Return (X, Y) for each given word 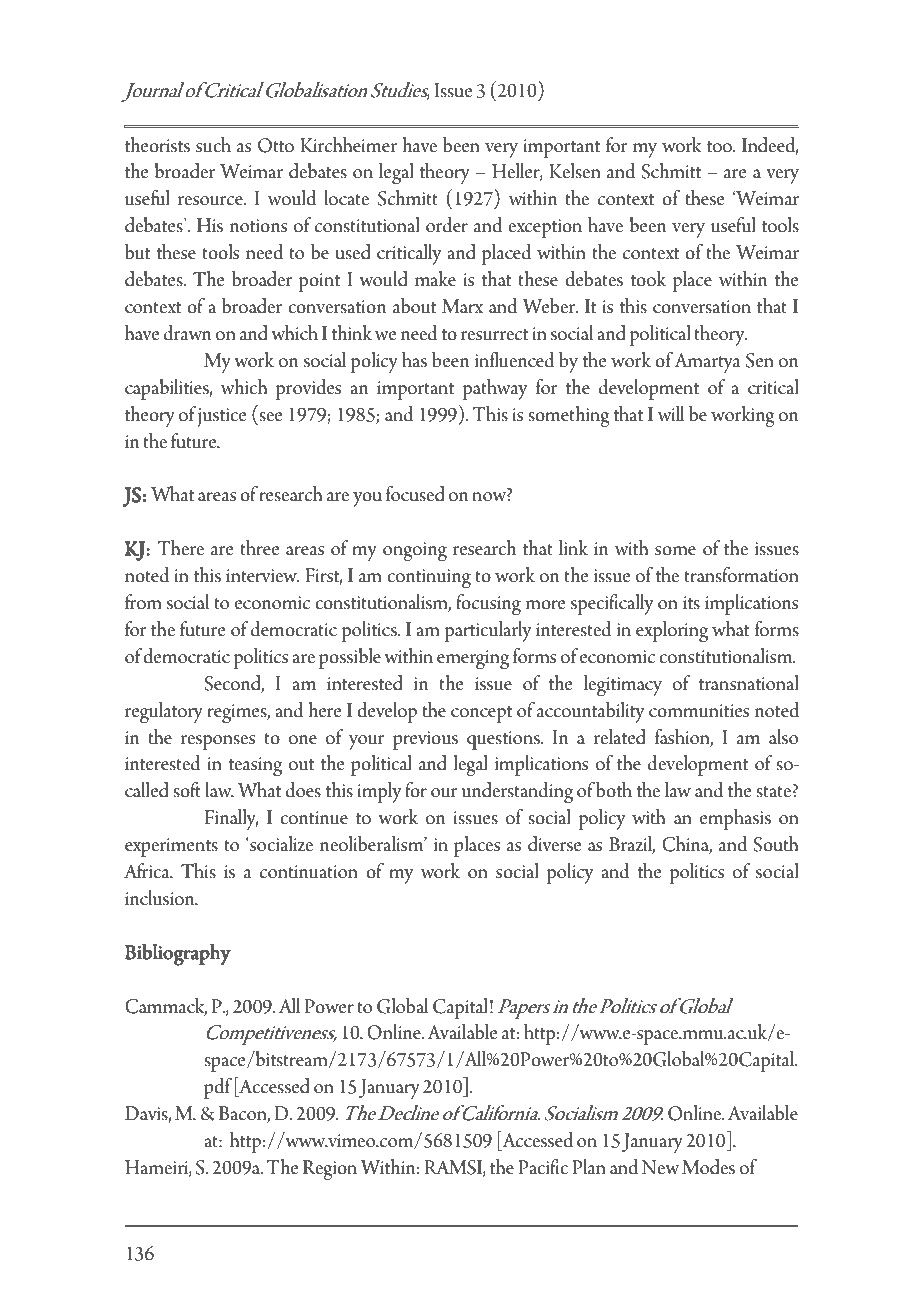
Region (330, 1170)
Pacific (543, 1167)
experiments (171, 847)
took (648, 279)
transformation (741, 575)
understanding (517, 793)
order (447, 225)
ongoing (415, 552)
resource (211, 201)
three (260, 548)
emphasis (735, 819)
